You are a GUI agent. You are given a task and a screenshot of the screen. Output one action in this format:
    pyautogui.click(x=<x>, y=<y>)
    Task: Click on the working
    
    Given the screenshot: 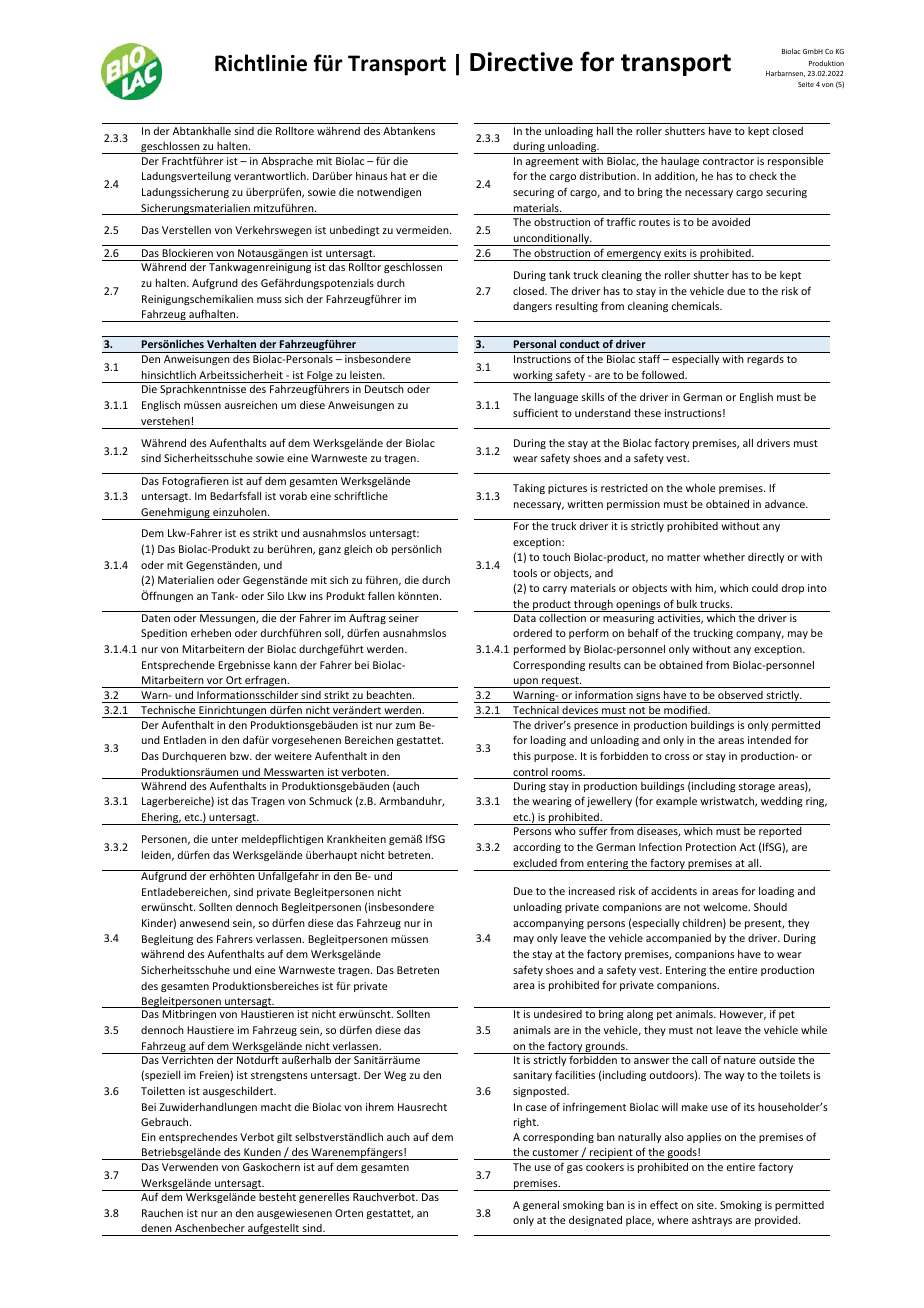 What is the action you would take?
    pyautogui.click(x=533, y=377)
